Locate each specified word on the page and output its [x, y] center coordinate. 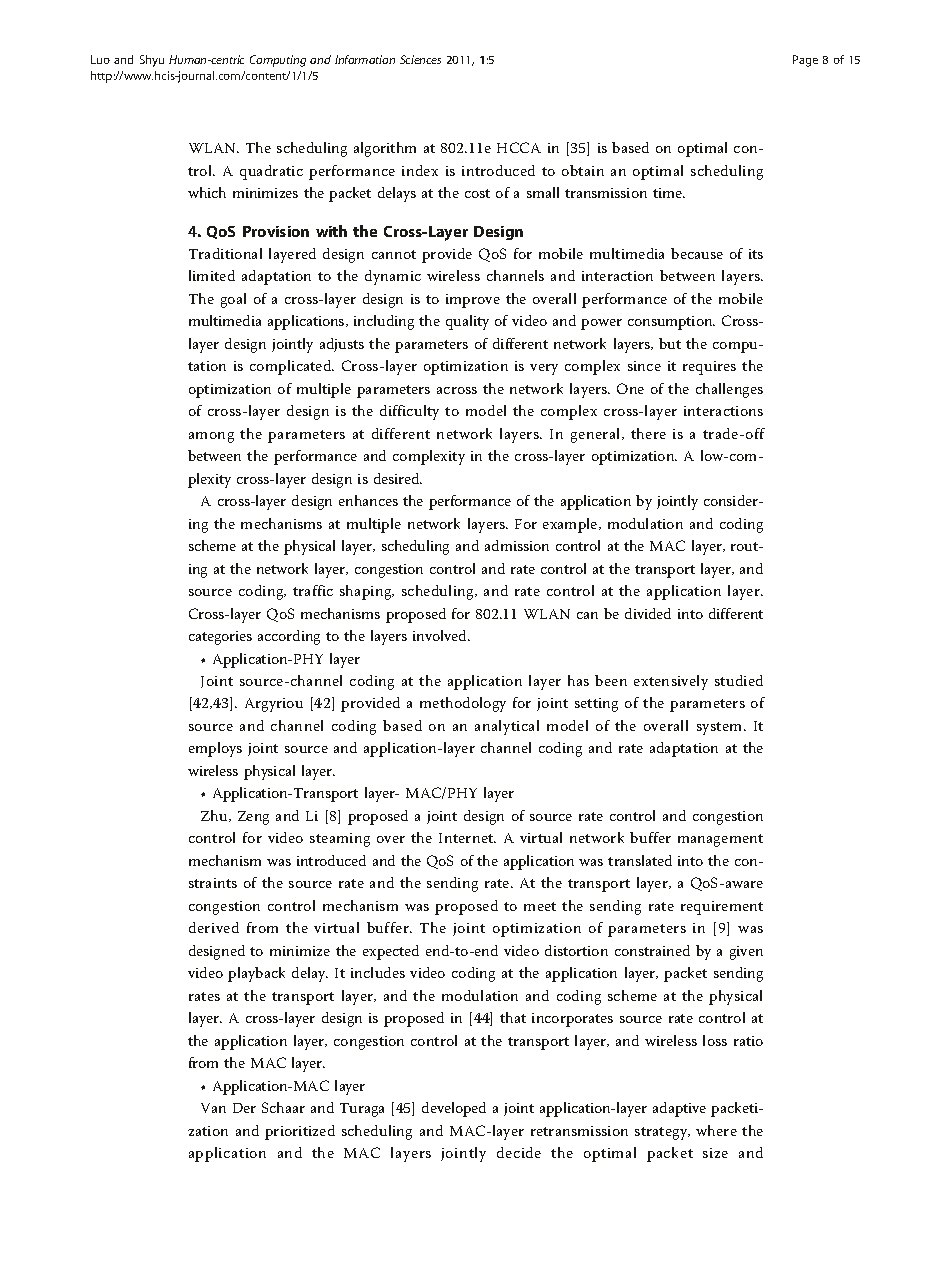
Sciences [420, 59]
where [716, 1130]
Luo [100, 59]
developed [454, 1109]
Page [805, 61]
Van [213, 1108]
